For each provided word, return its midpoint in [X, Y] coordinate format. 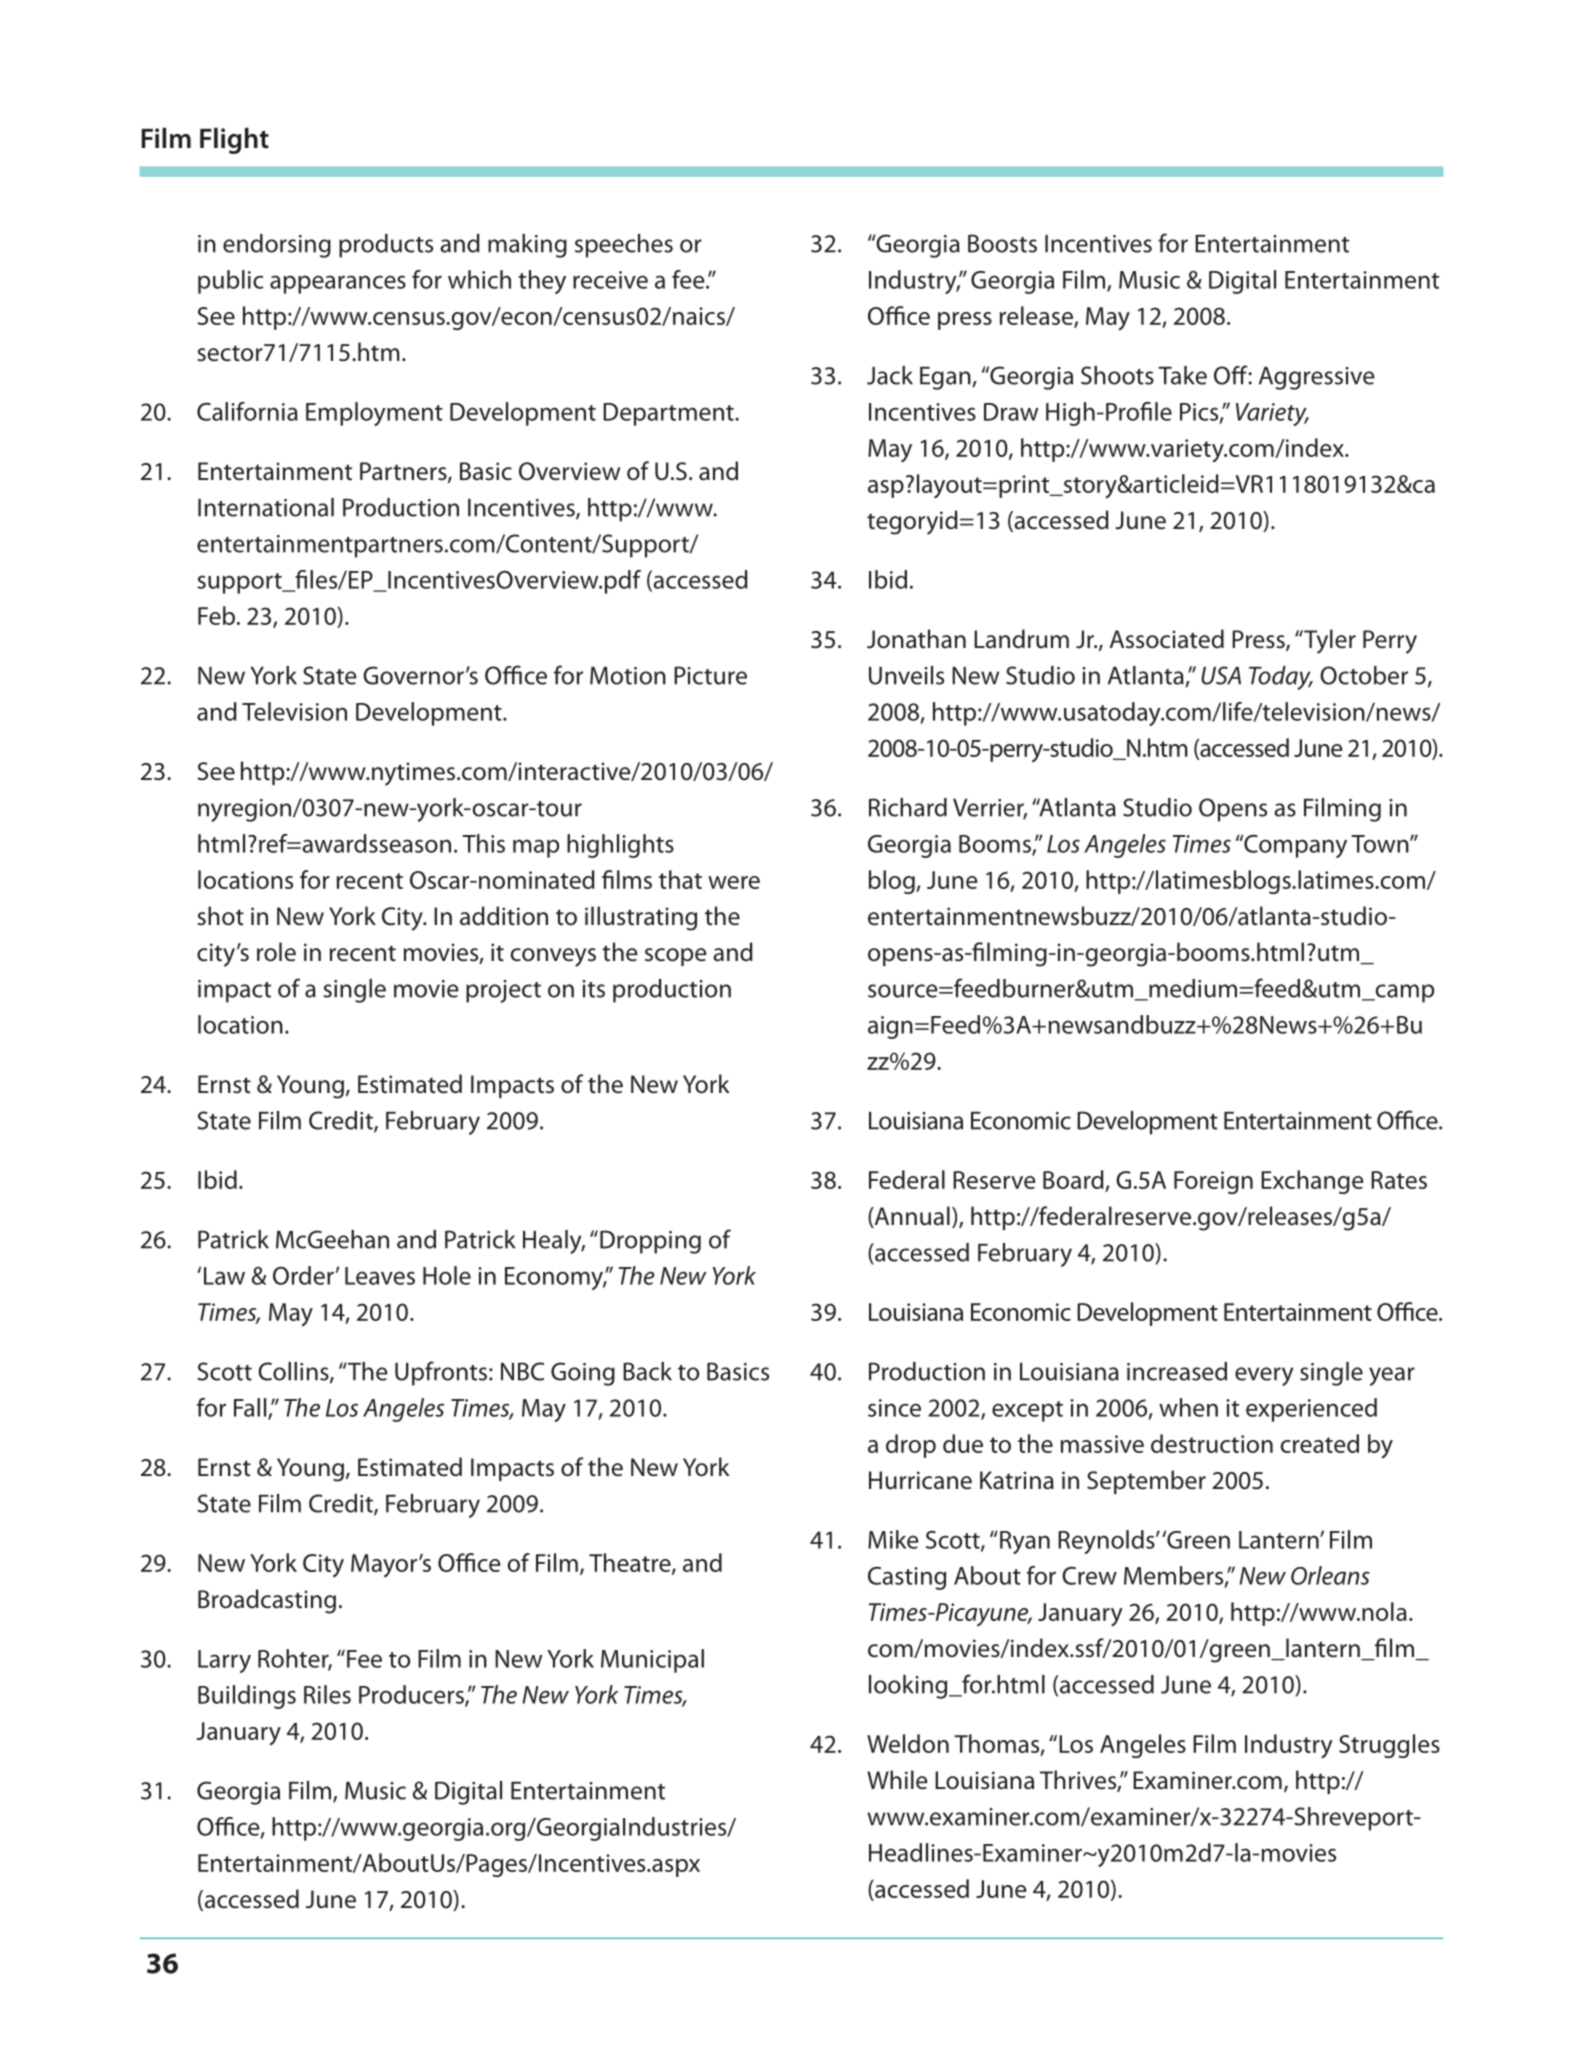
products [386, 246]
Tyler [1329, 641]
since [894, 1408]
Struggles [1389, 1746]
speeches [624, 246]
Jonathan [916, 639]
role [276, 952]
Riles [327, 1694]
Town [1381, 844]
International [266, 507]
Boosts [1002, 243]
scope [676, 957]
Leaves [380, 1276]
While [897, 1780]
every [1264, 1376]
